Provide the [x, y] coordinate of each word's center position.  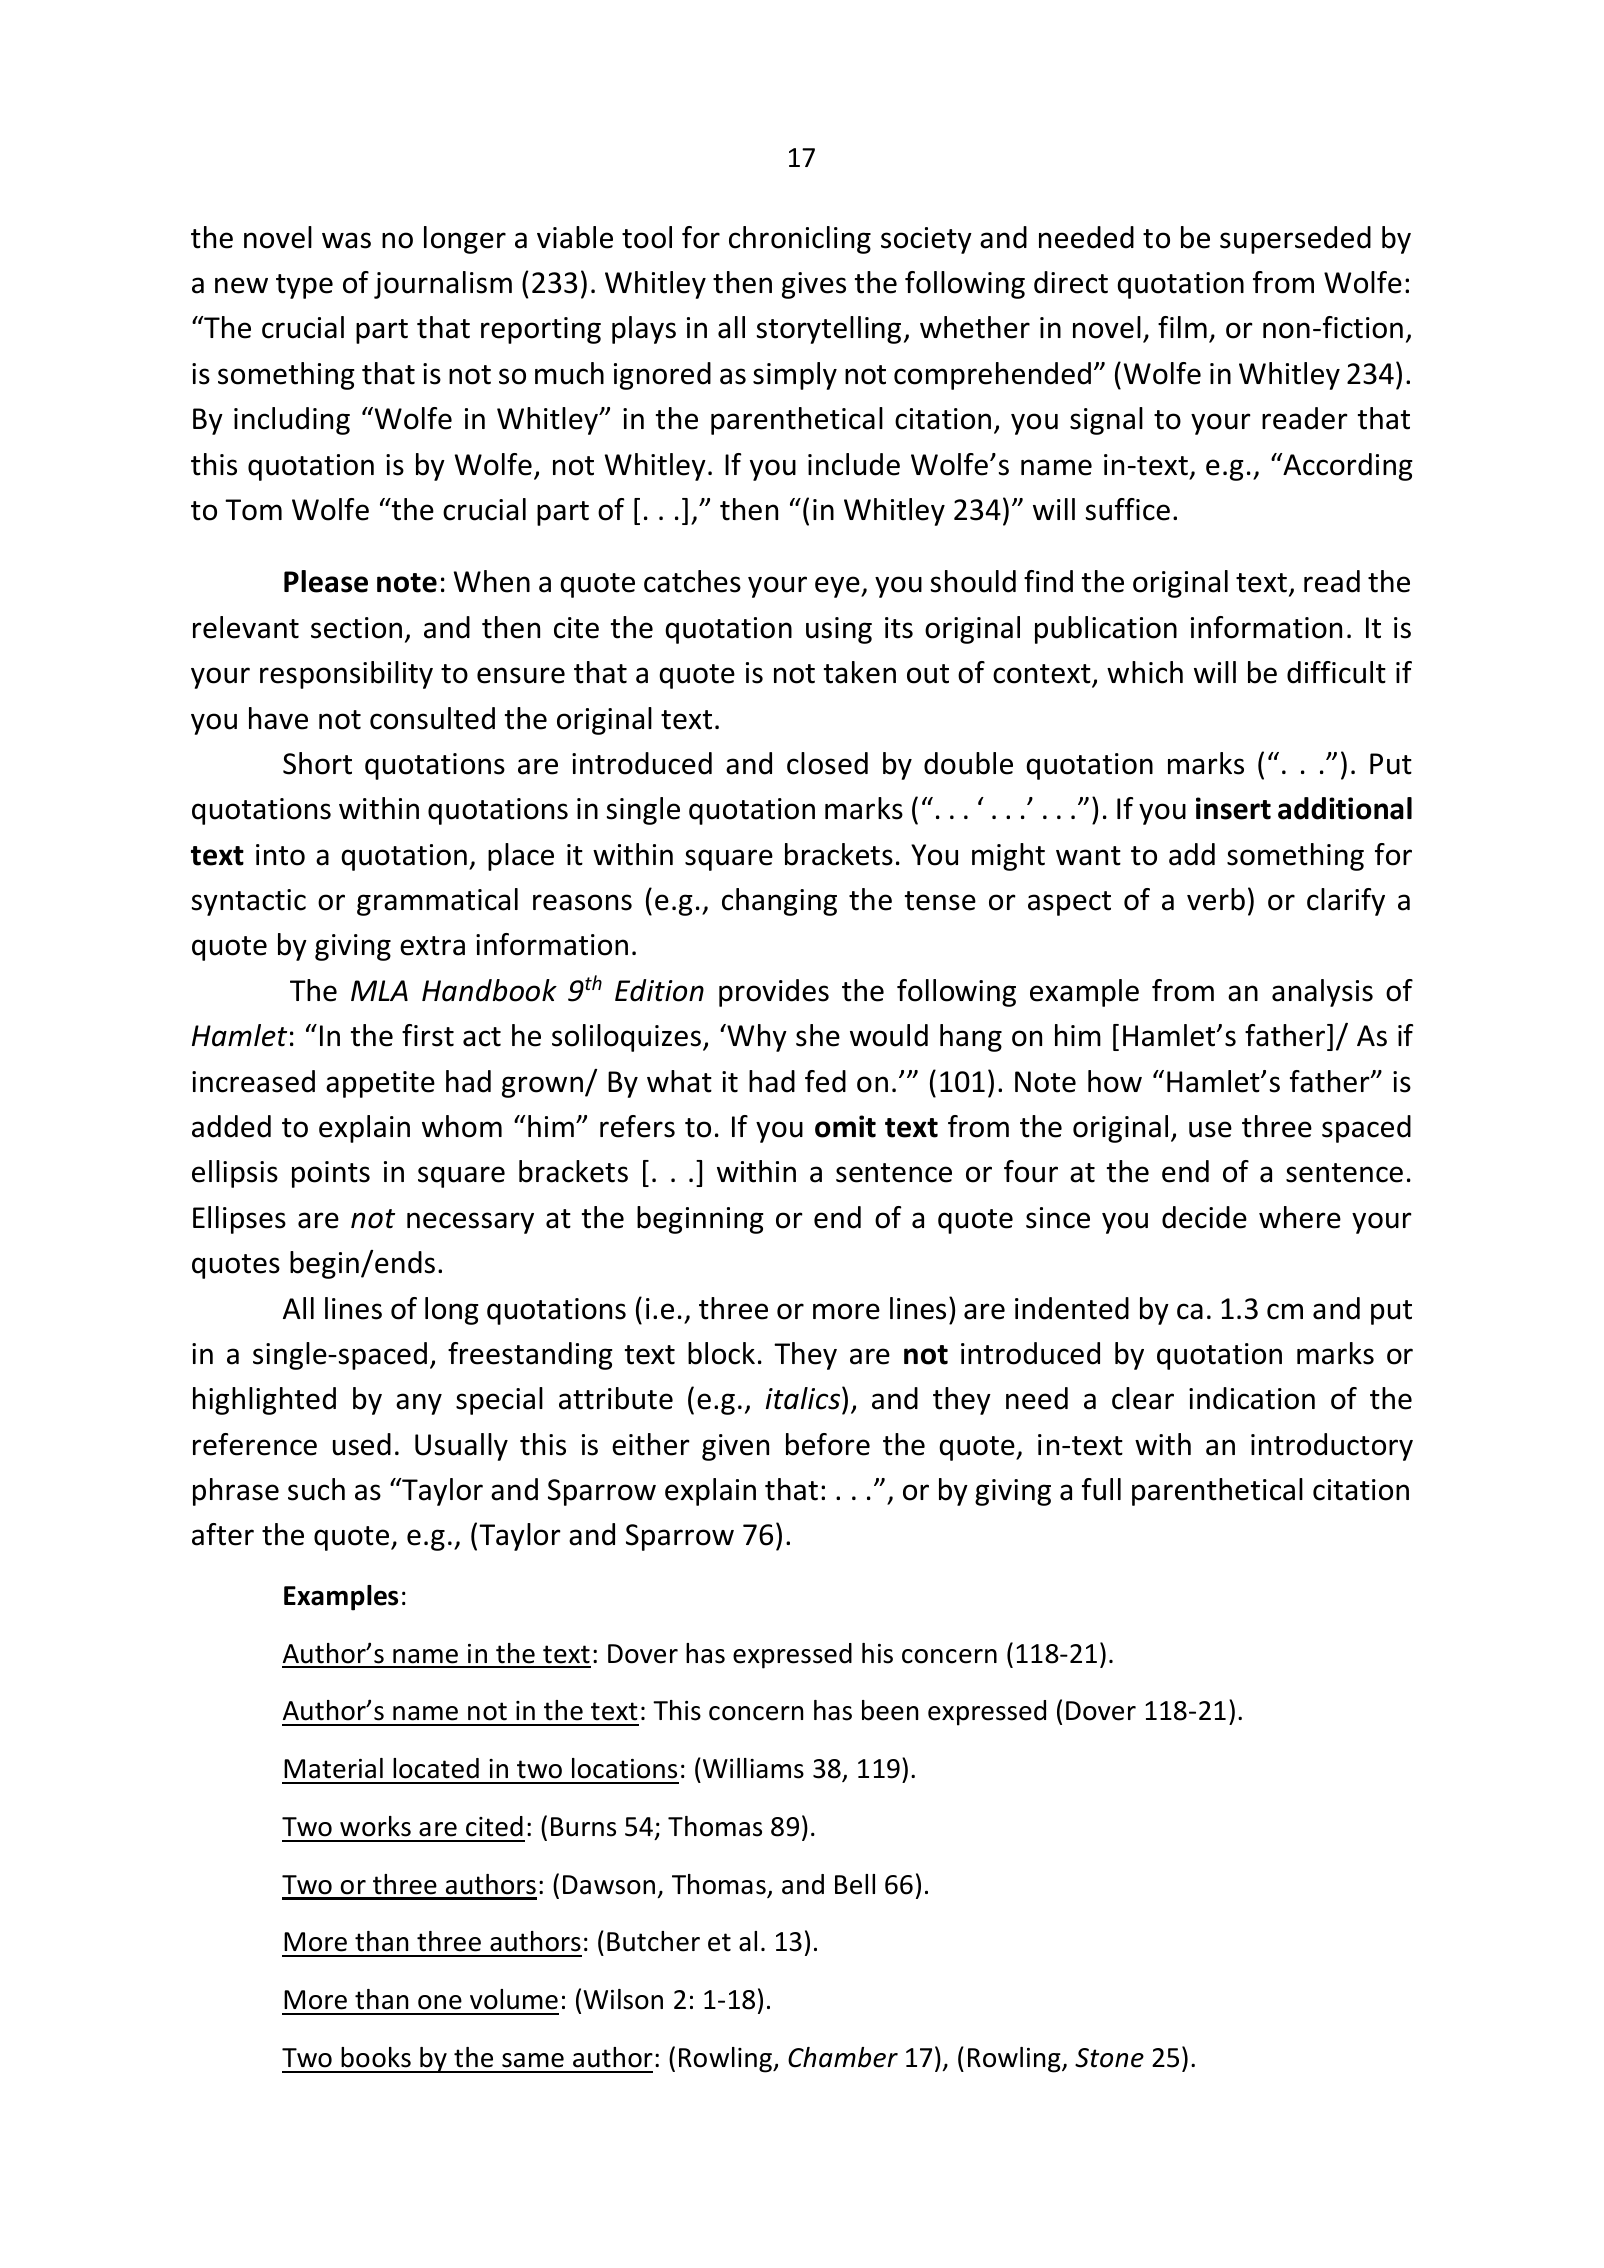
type [304, 286]
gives [814, 285]
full [1101, 1489]
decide [1204, 1217]
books [376, 2057]
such [316, 1489]
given [735, 1447]
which [1145, 672]
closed [827, 763]
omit [845, 1126]
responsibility [346, 675]
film [1182, 327]
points [331, 1174]
